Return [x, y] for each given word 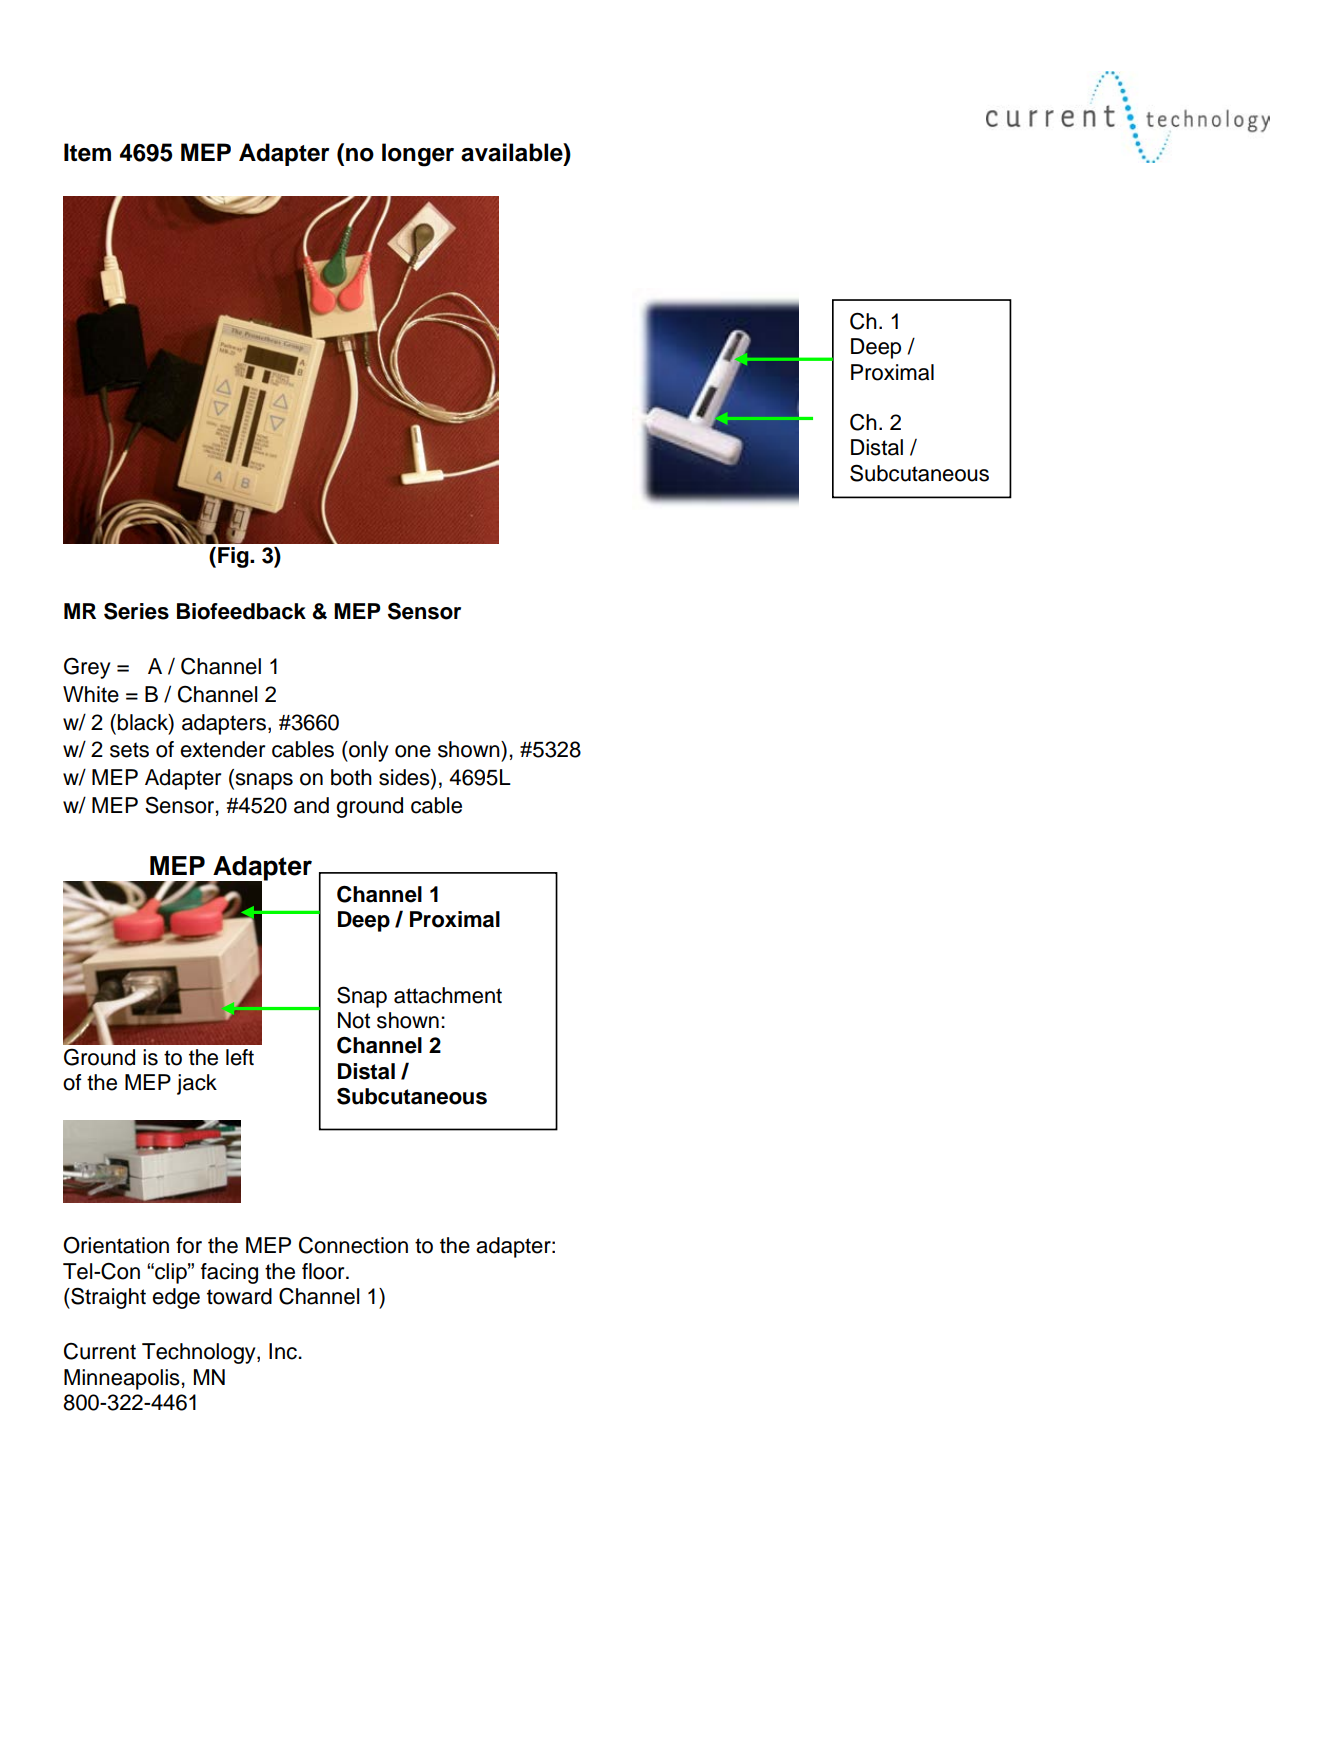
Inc [284, 1351]
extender [222, 749]
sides [405, 778]
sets [129, 750]
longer [418, 155]
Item [87, 152]
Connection [353, 1245]
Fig [234, 557]
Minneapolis [122, 1379]
